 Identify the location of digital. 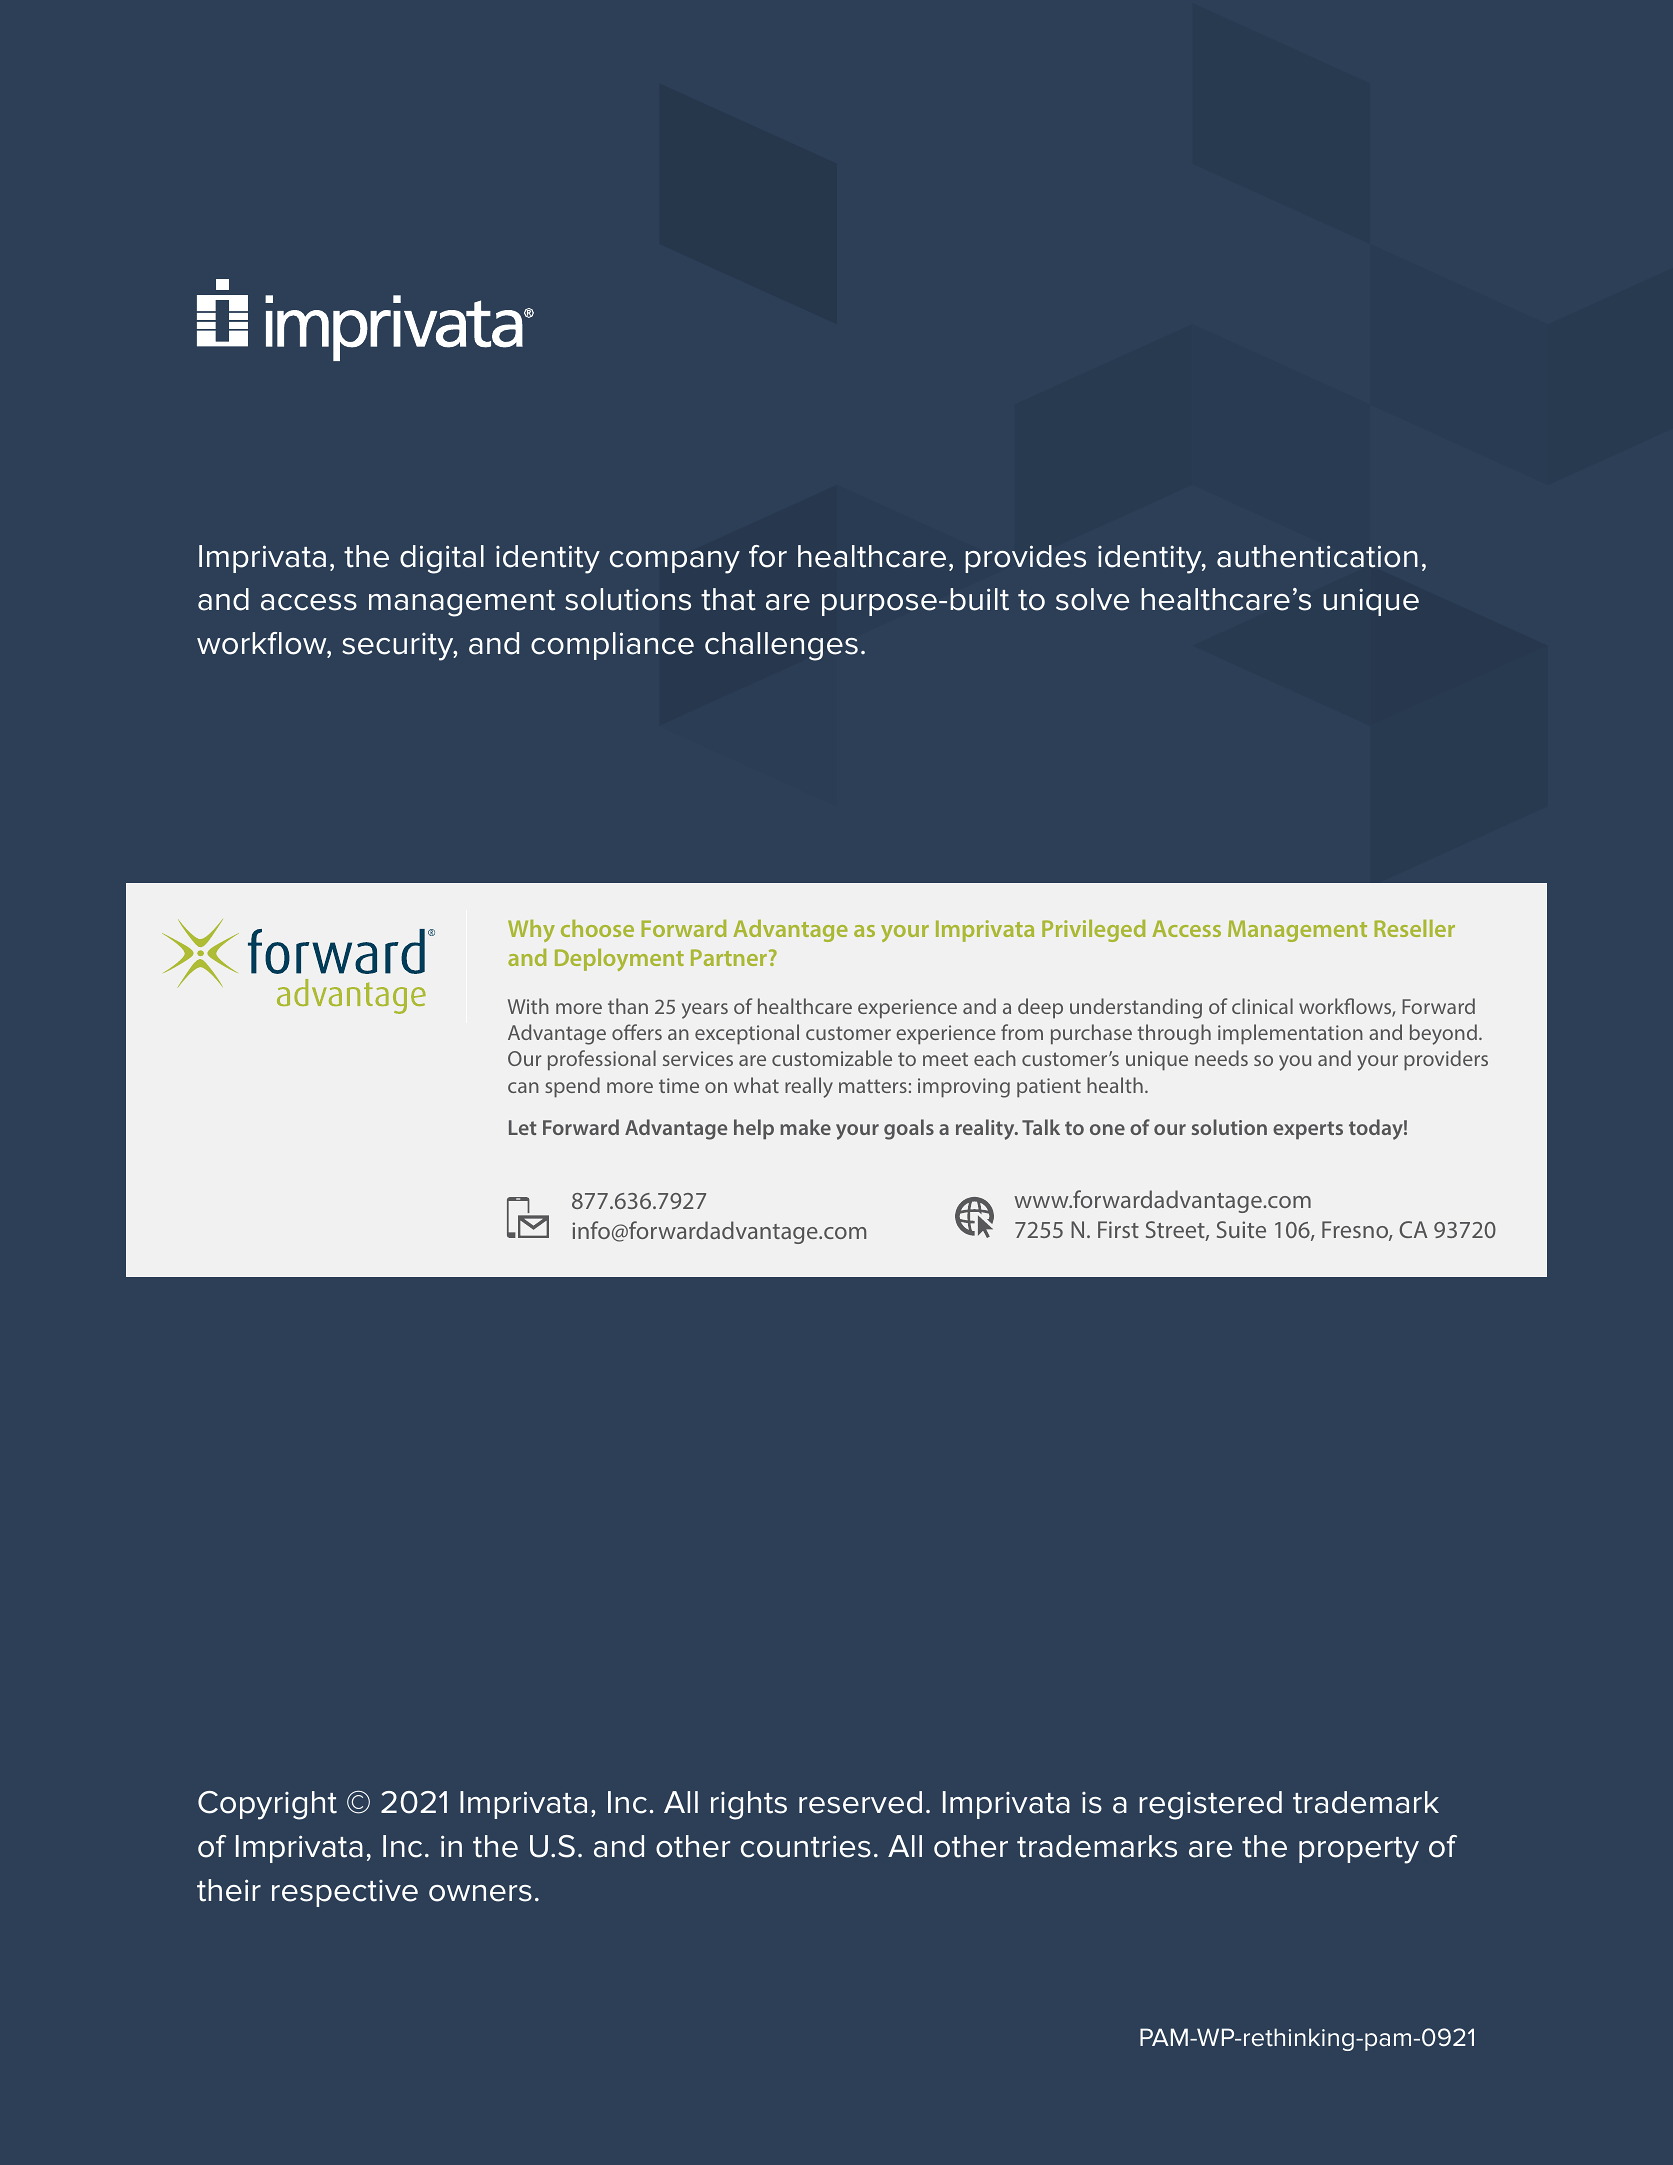
(442, 559).
